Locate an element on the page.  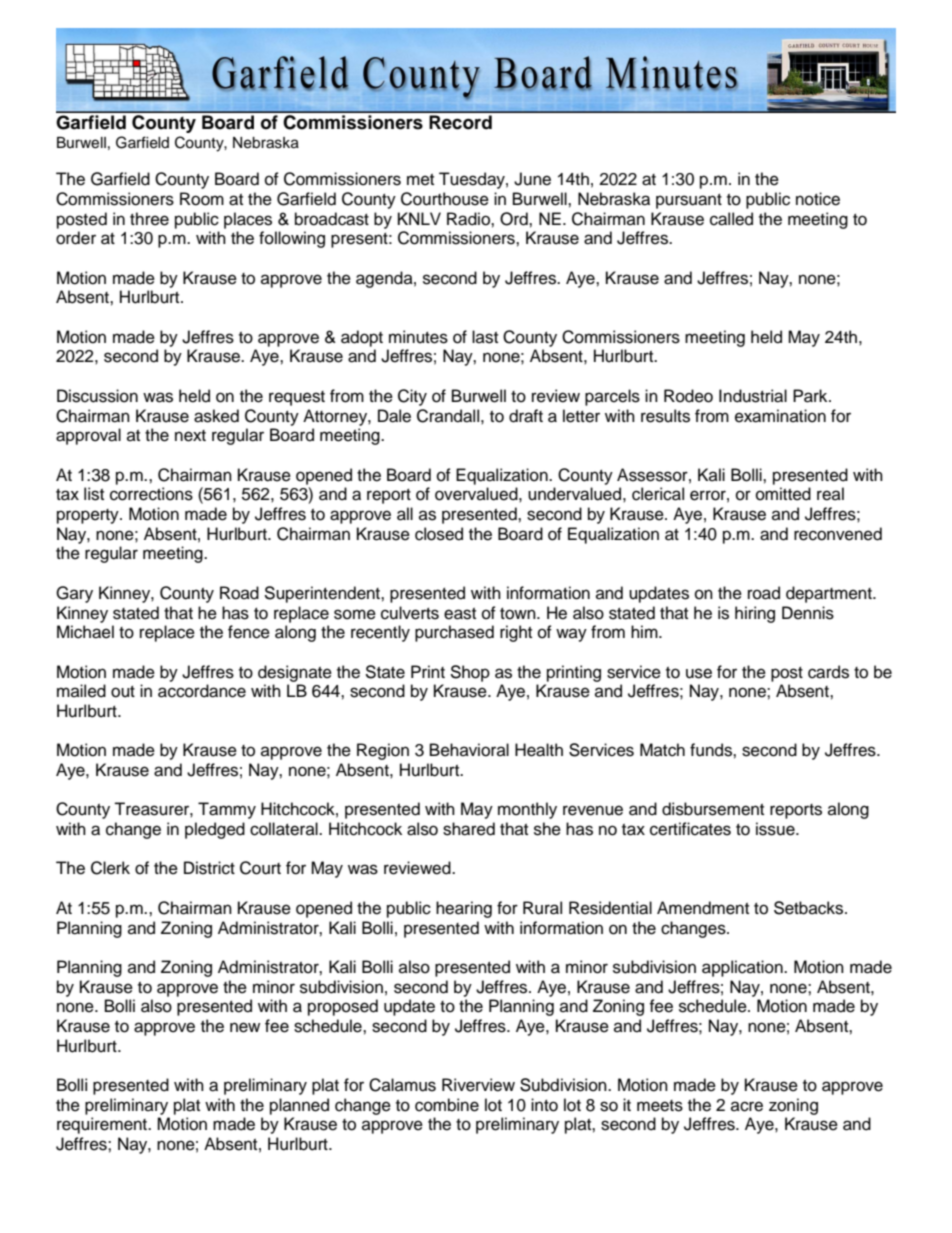
purchased is located at coordinates (454, 633).
